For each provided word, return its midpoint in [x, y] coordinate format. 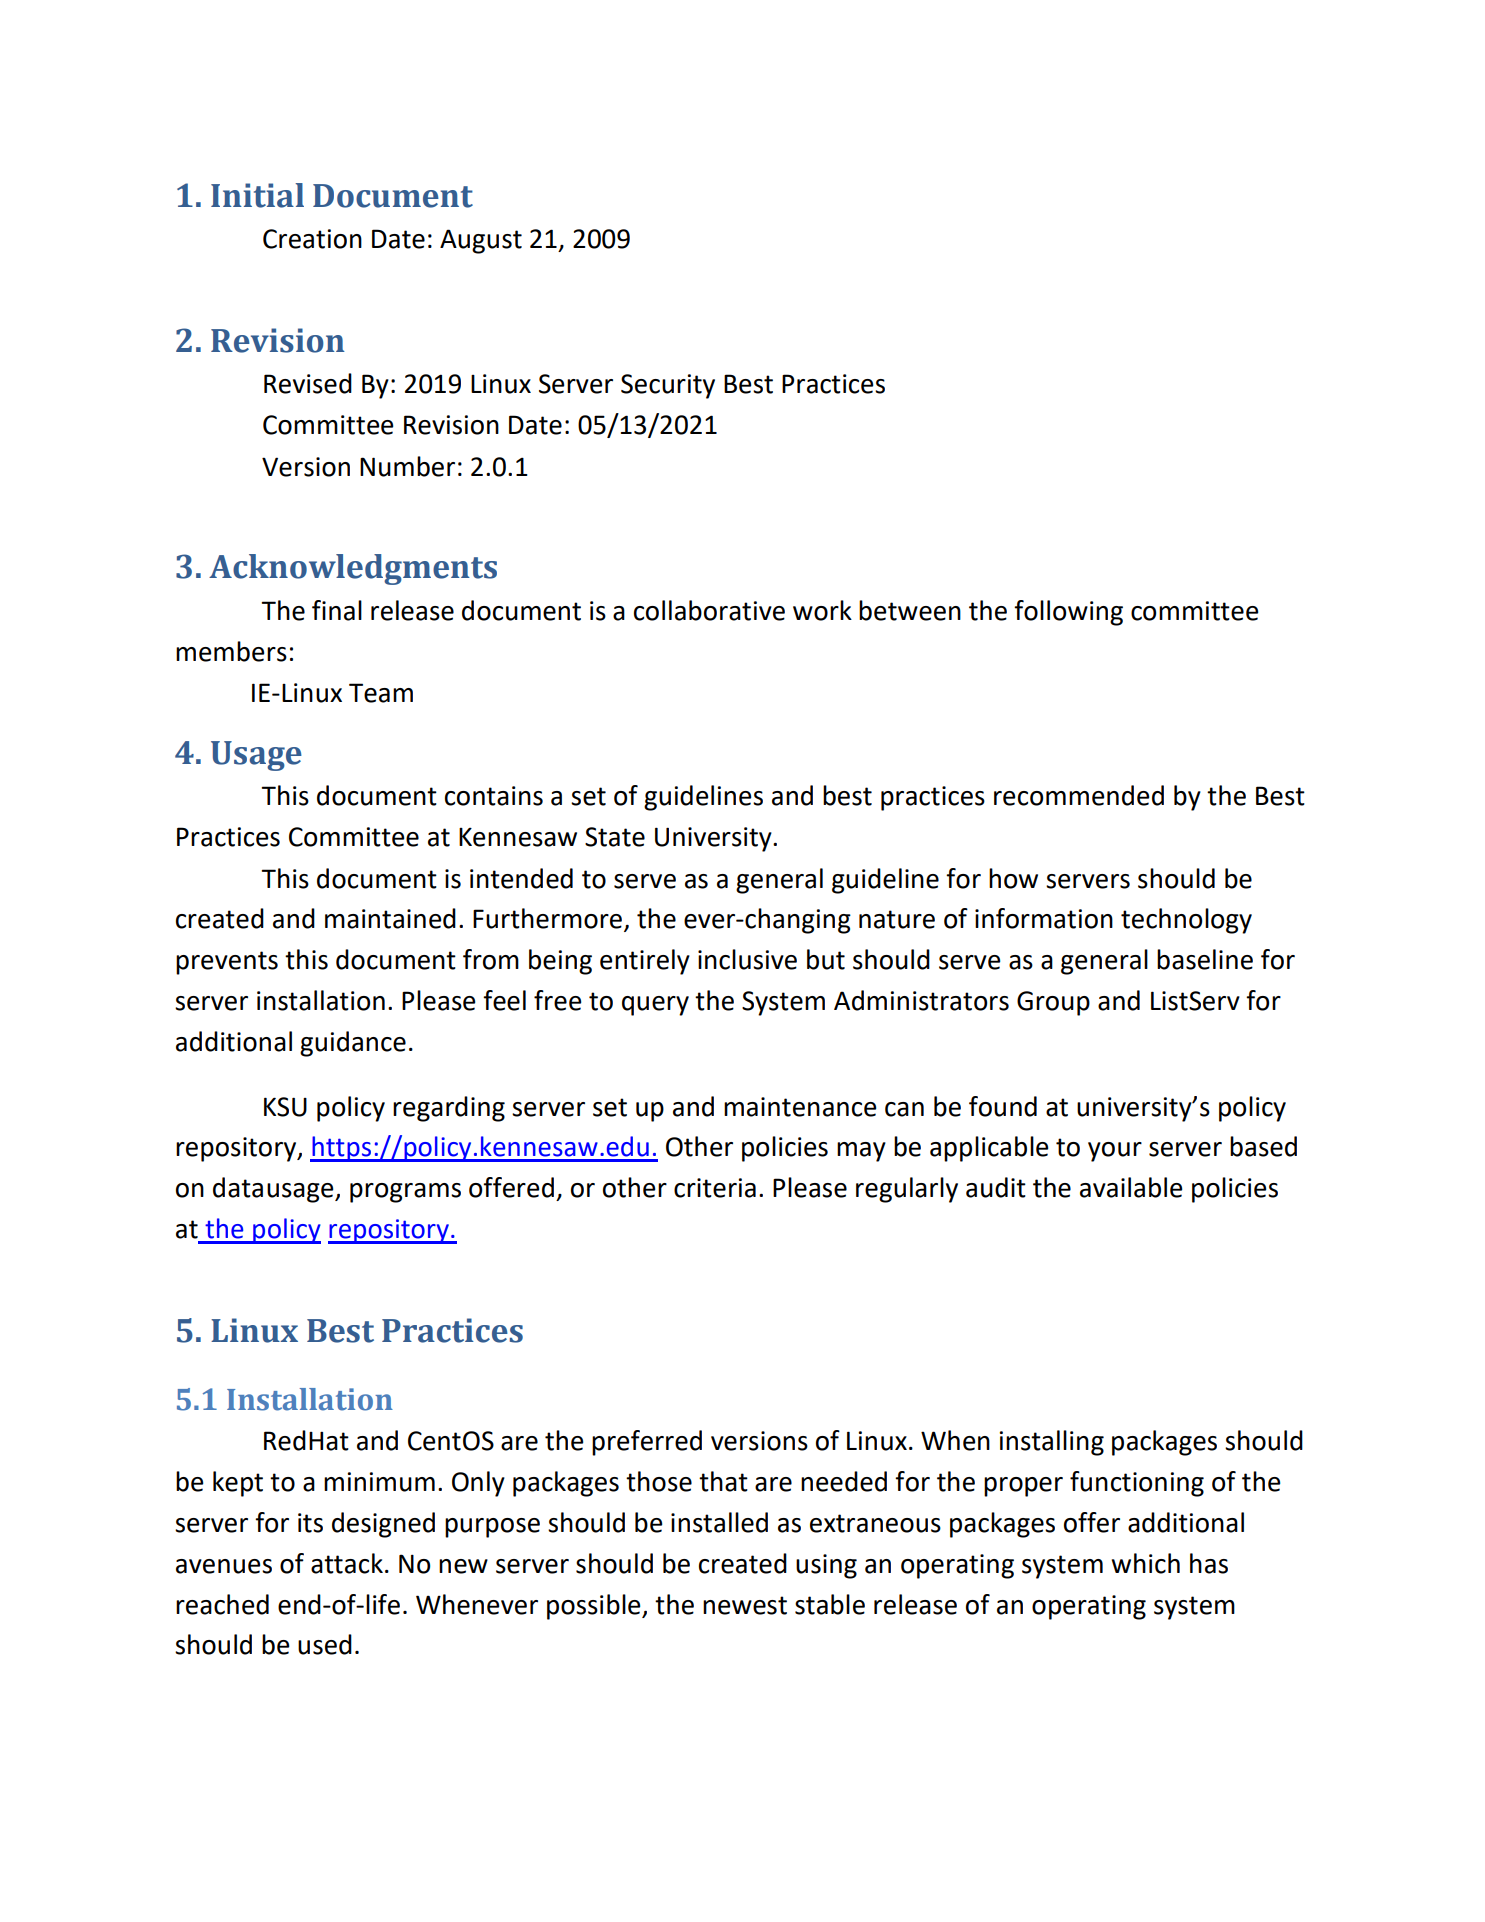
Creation [312, 239]
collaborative [709, 610]
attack [347, 1563]
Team [381, 693]
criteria [715, 1188]
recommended [1079, 795]
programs [405, 1193]
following [1068, 613]
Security [668, 386]
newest [745, 1605]
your [1115, 1152]
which [1145, 1563]
